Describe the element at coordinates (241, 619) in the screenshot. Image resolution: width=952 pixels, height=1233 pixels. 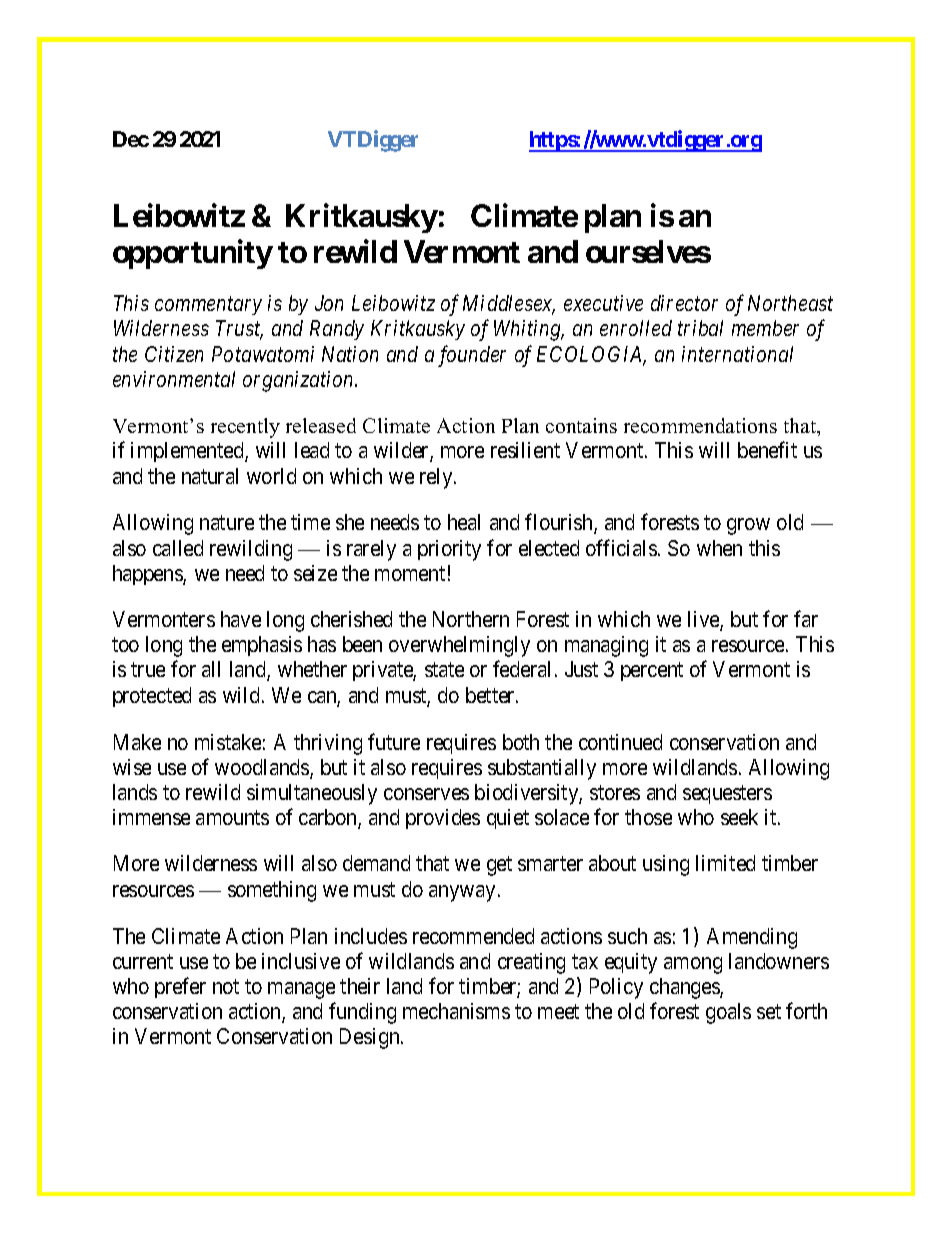
I see `have` at that location.
